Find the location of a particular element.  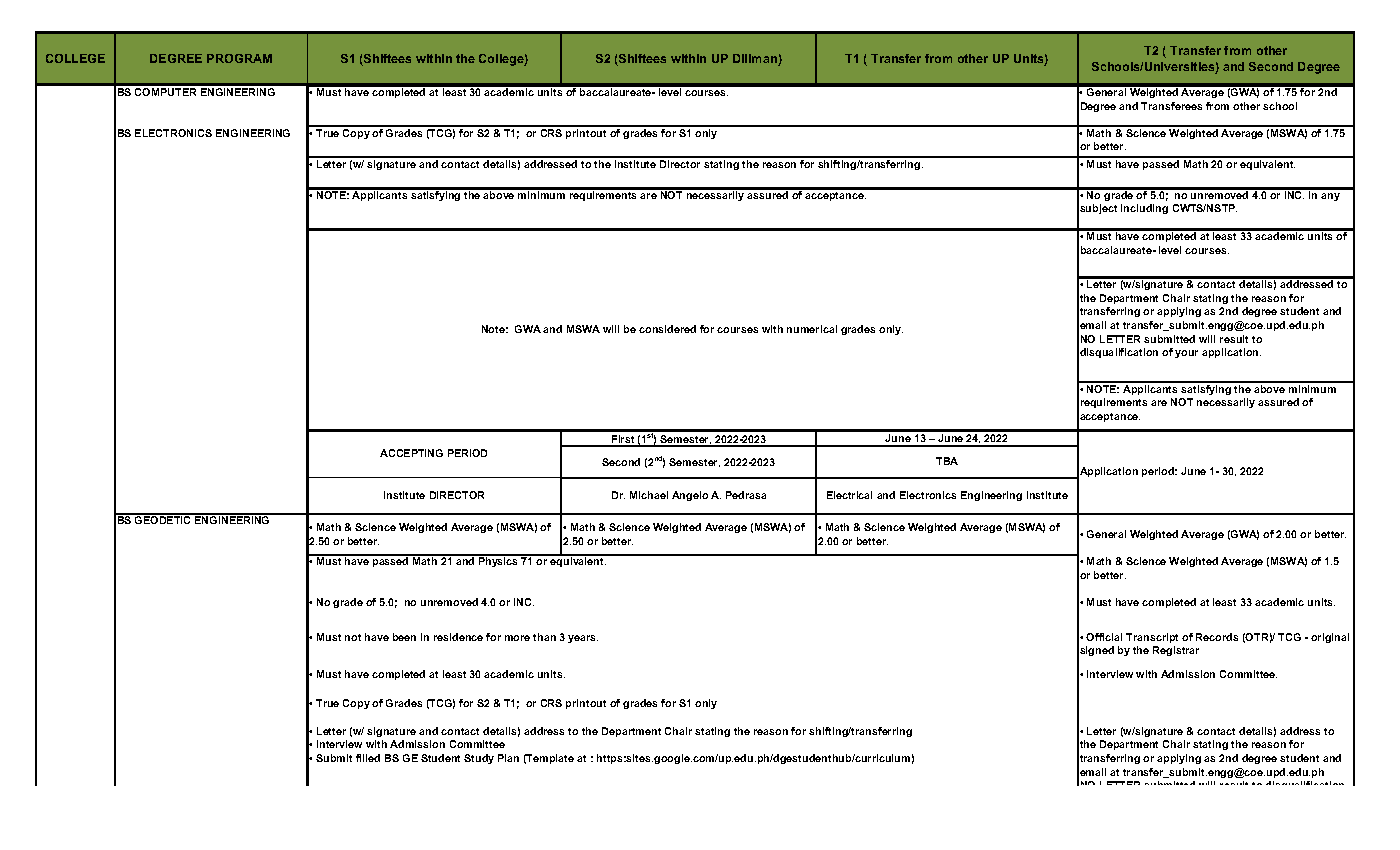

filled is located at coordinates (368, 758).
